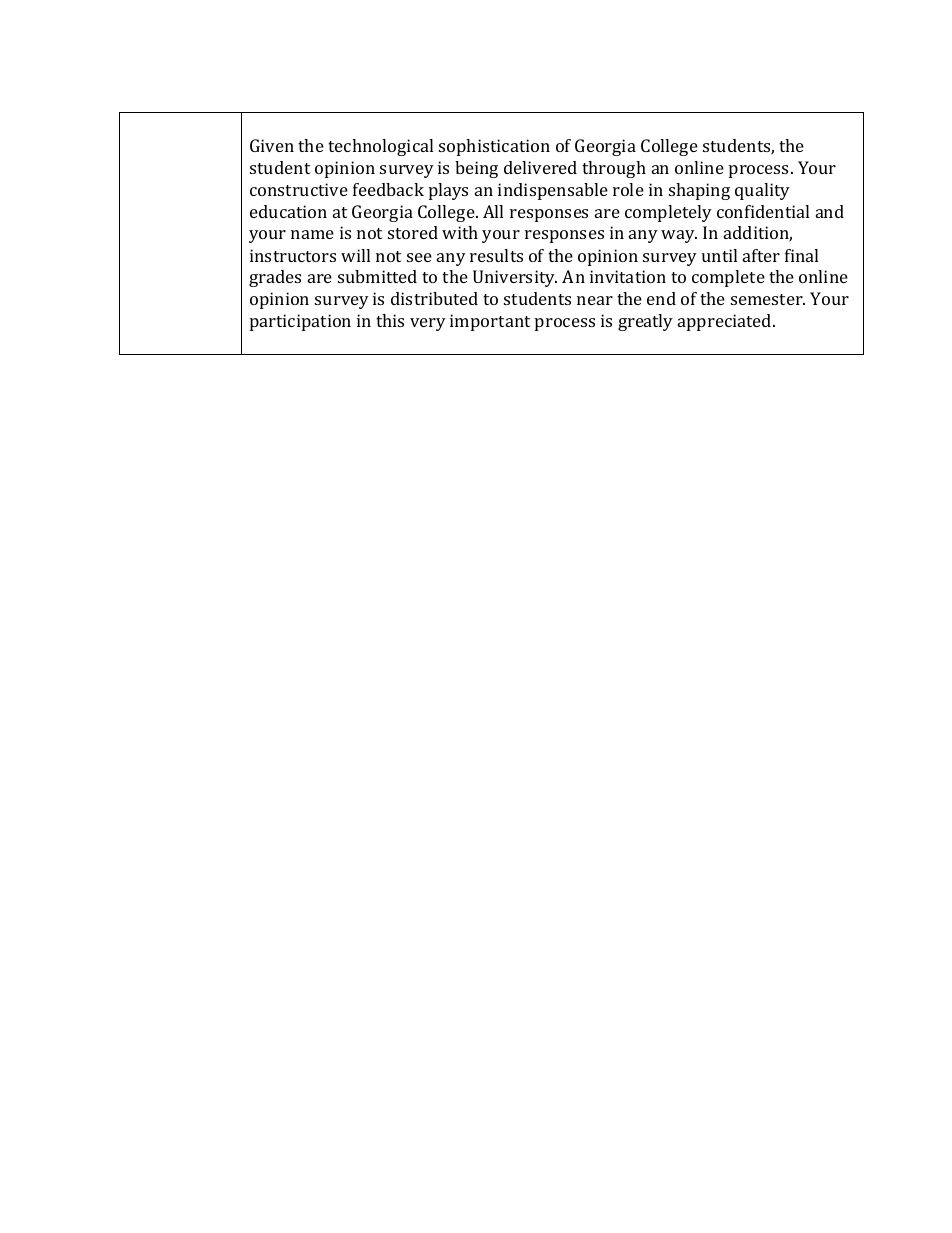  I want to click on technological, so click(380, 147).
